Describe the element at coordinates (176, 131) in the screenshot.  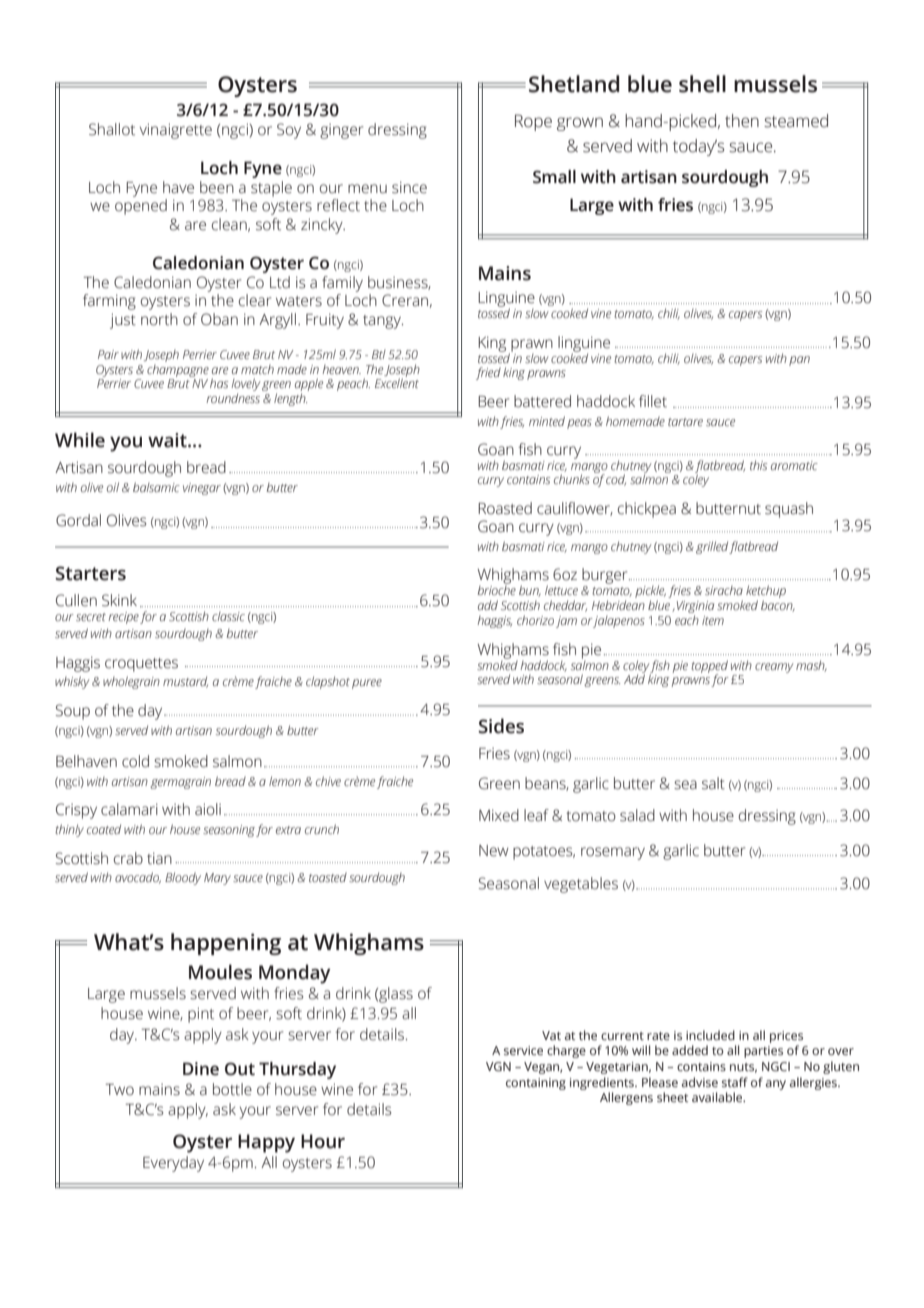
I see `vinaigrette` at that location.
